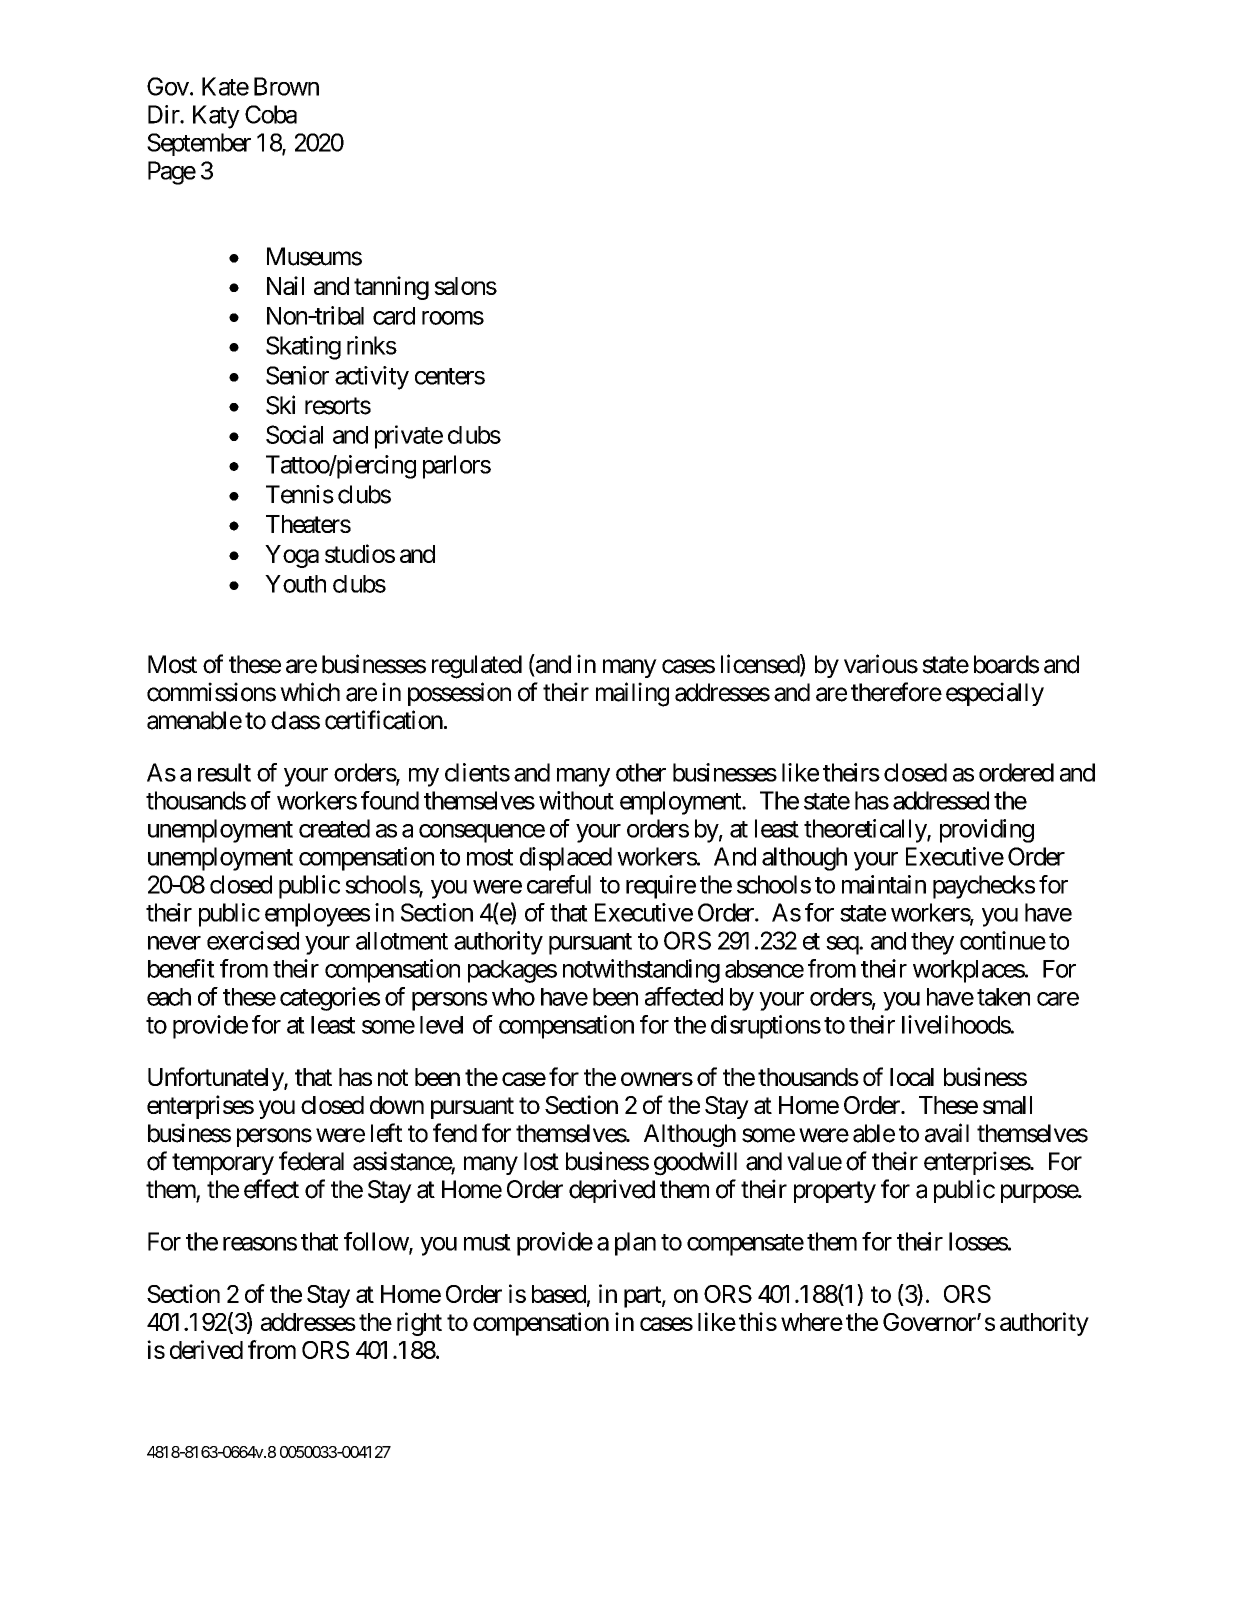 This screenshot has width=1243, height=1608. Describe the element at coordinates (286, 86) in the screenshot. I see `Brown` at that location.
